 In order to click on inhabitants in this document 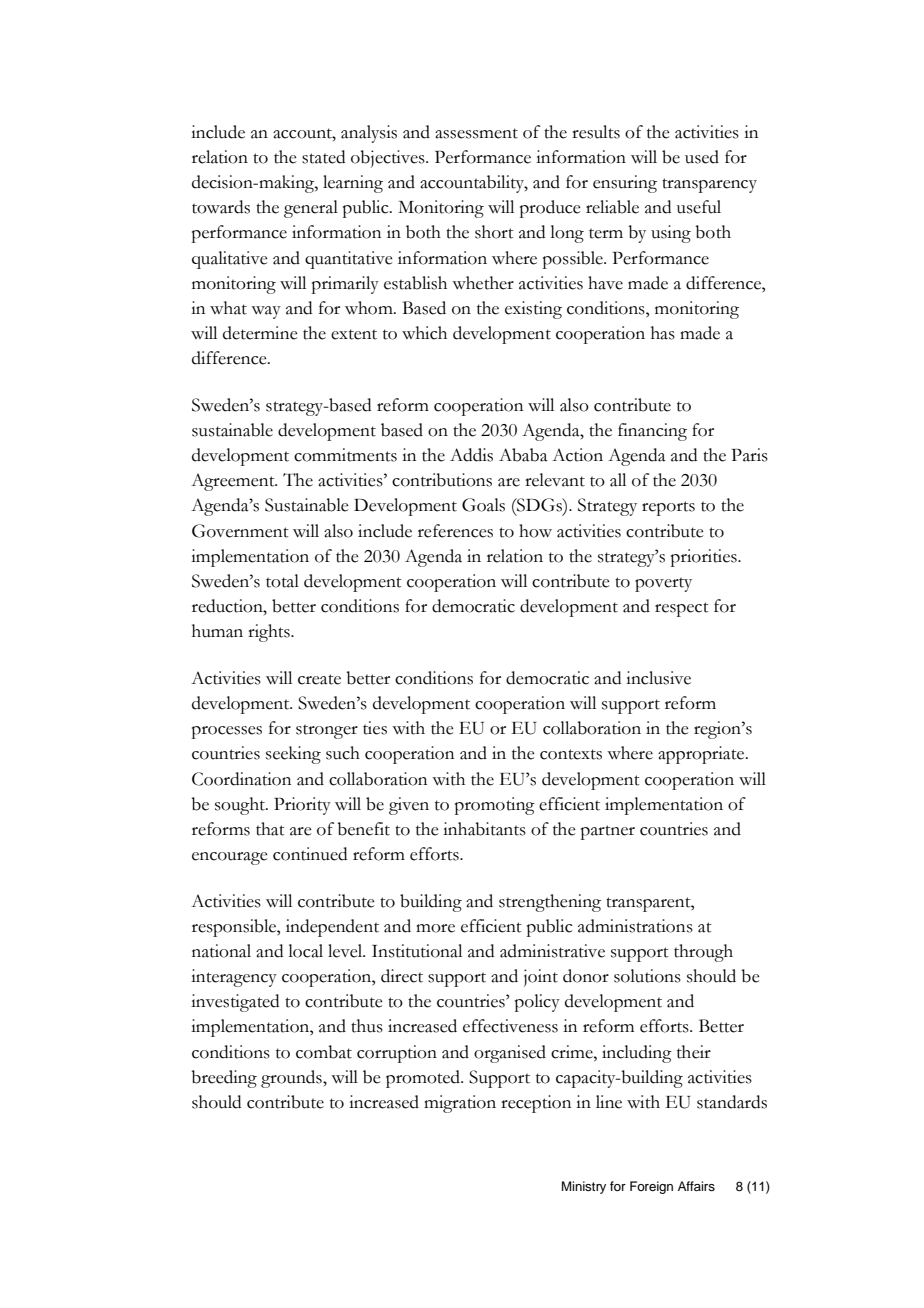, I will do `click(484, 829)`.
